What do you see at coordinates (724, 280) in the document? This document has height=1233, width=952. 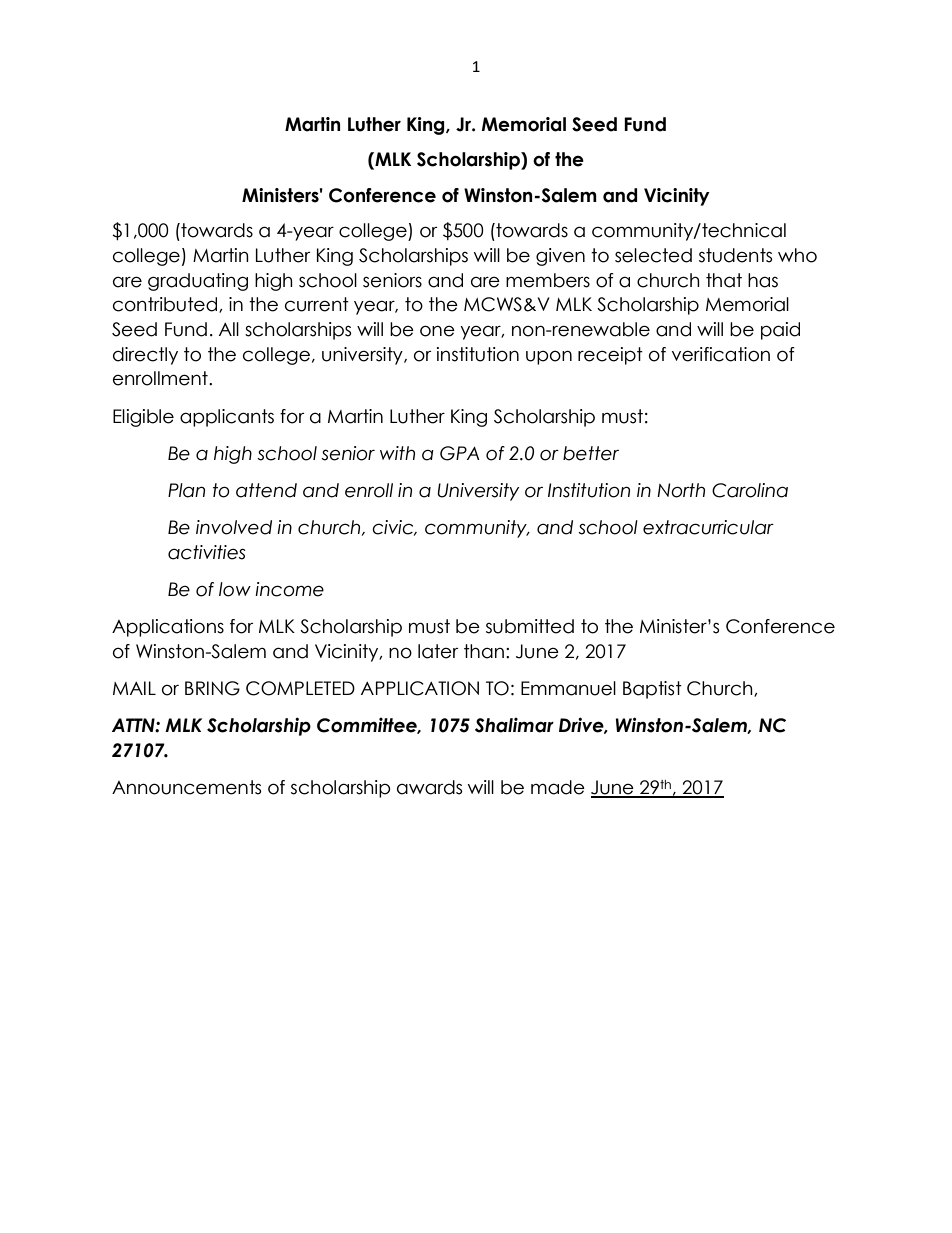 I see `that` at bounding box center [724, 280].
